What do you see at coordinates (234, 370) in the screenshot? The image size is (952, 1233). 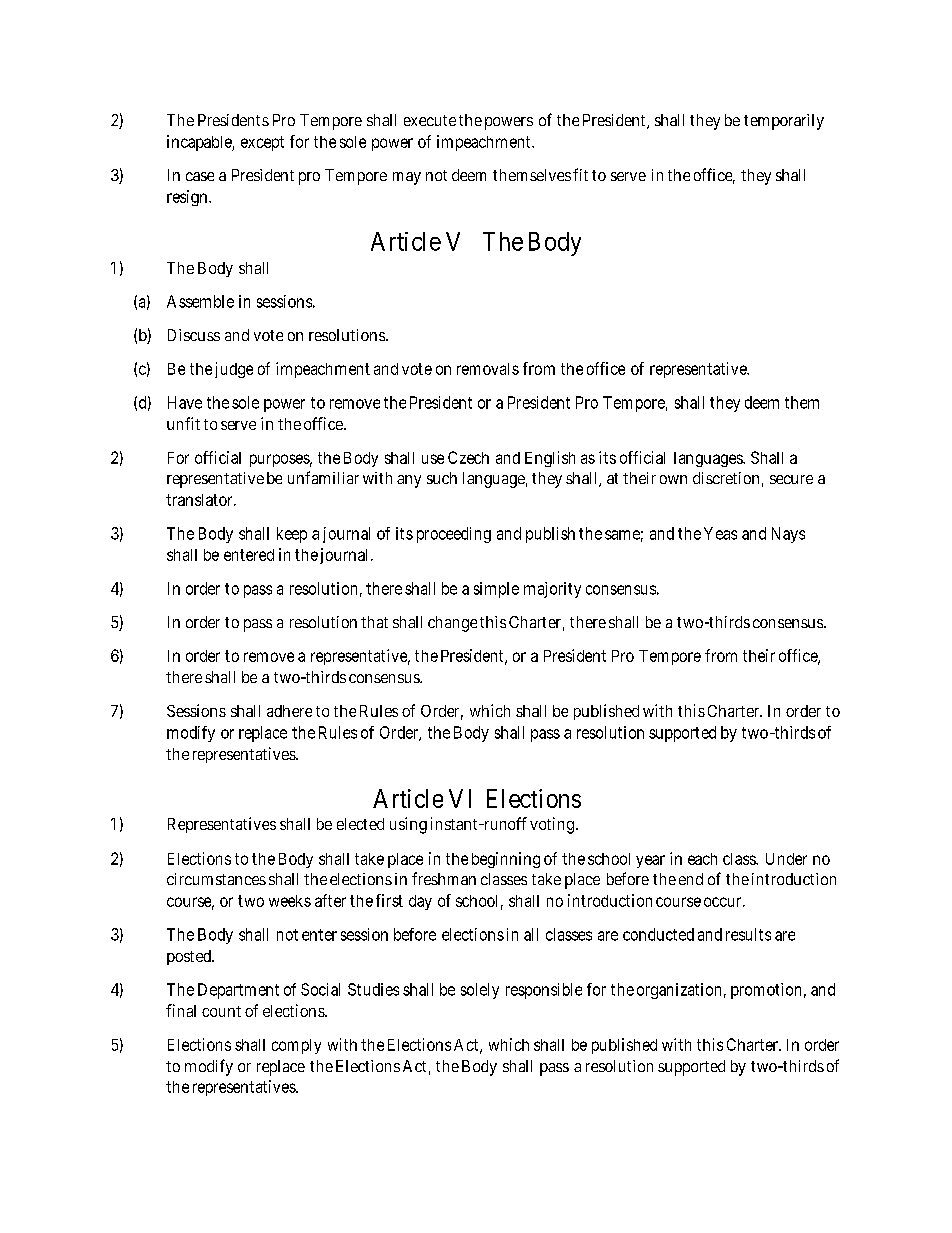 I see `judge` at bounding box center [234, 370].
